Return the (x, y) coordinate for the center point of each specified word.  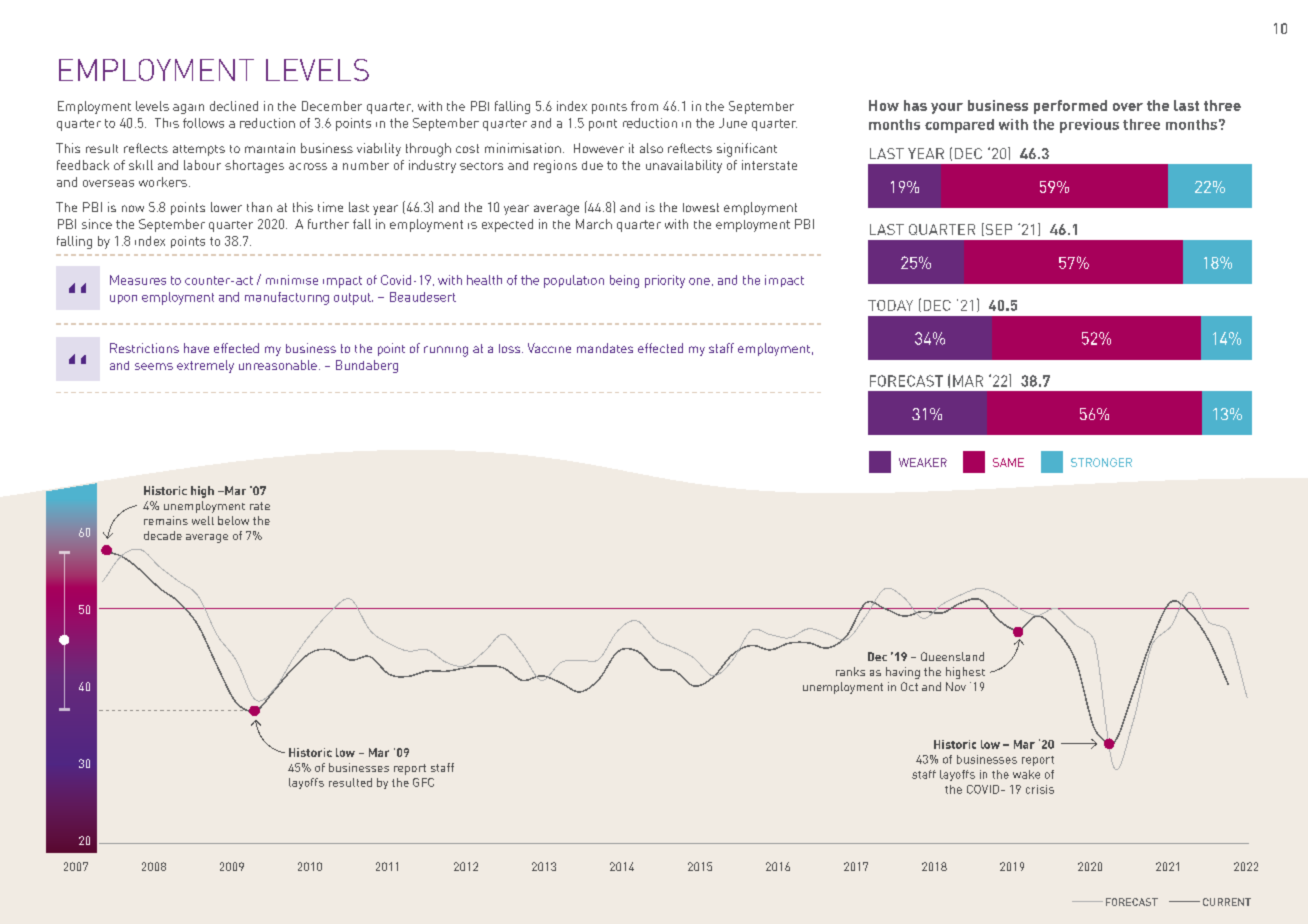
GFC (423, 782)
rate (260, 506)
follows (203, 123)
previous (1089, 126)
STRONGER (1101, 462)
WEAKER (923, 462)
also (651, 148)
